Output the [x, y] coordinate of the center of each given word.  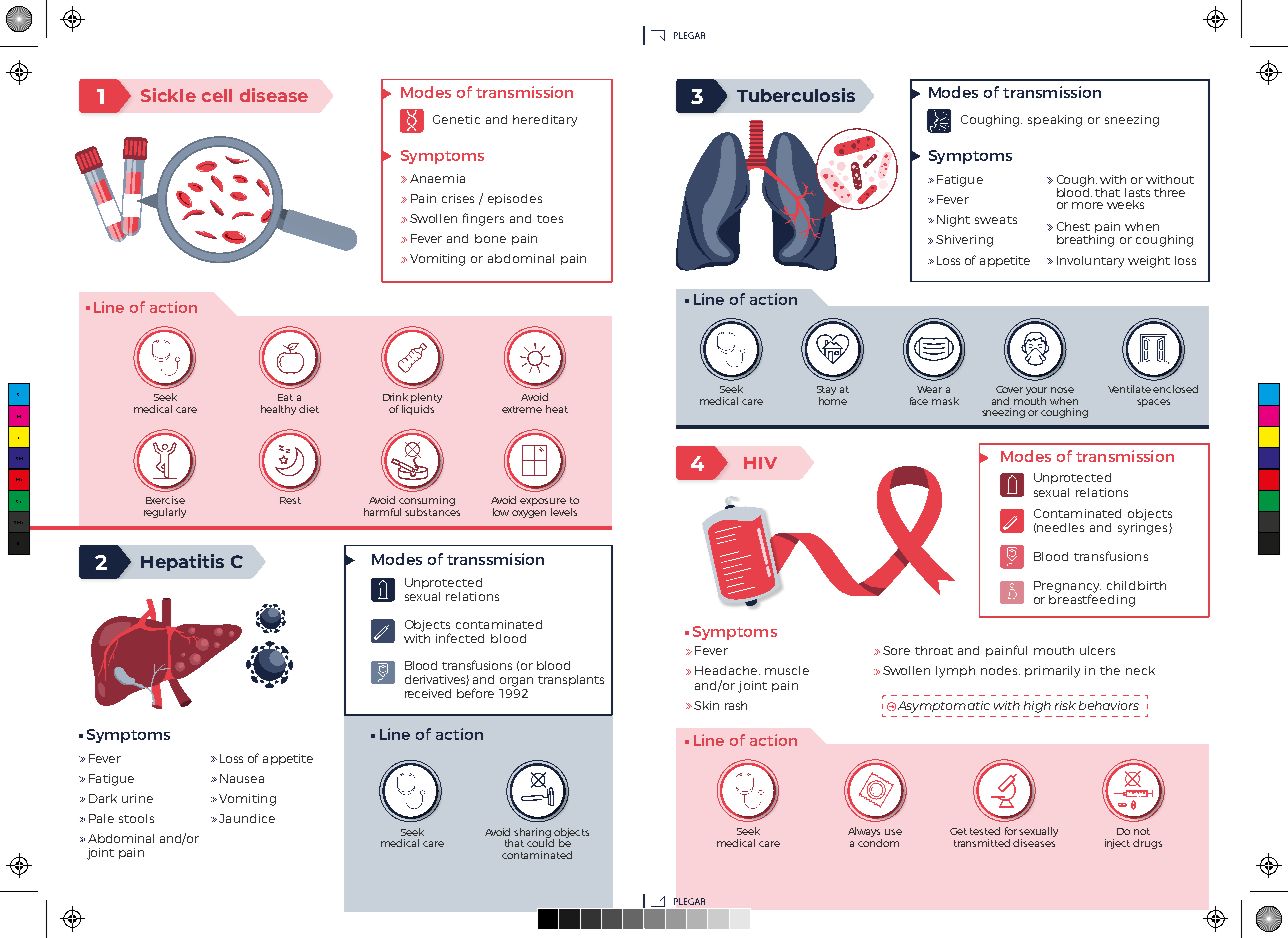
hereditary [545, 121]
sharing [534, 834]
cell [217, 95]
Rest [290, 500]
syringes [1144, 529]
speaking [1055, 121]
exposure [543, 503]
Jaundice [247, 818]
